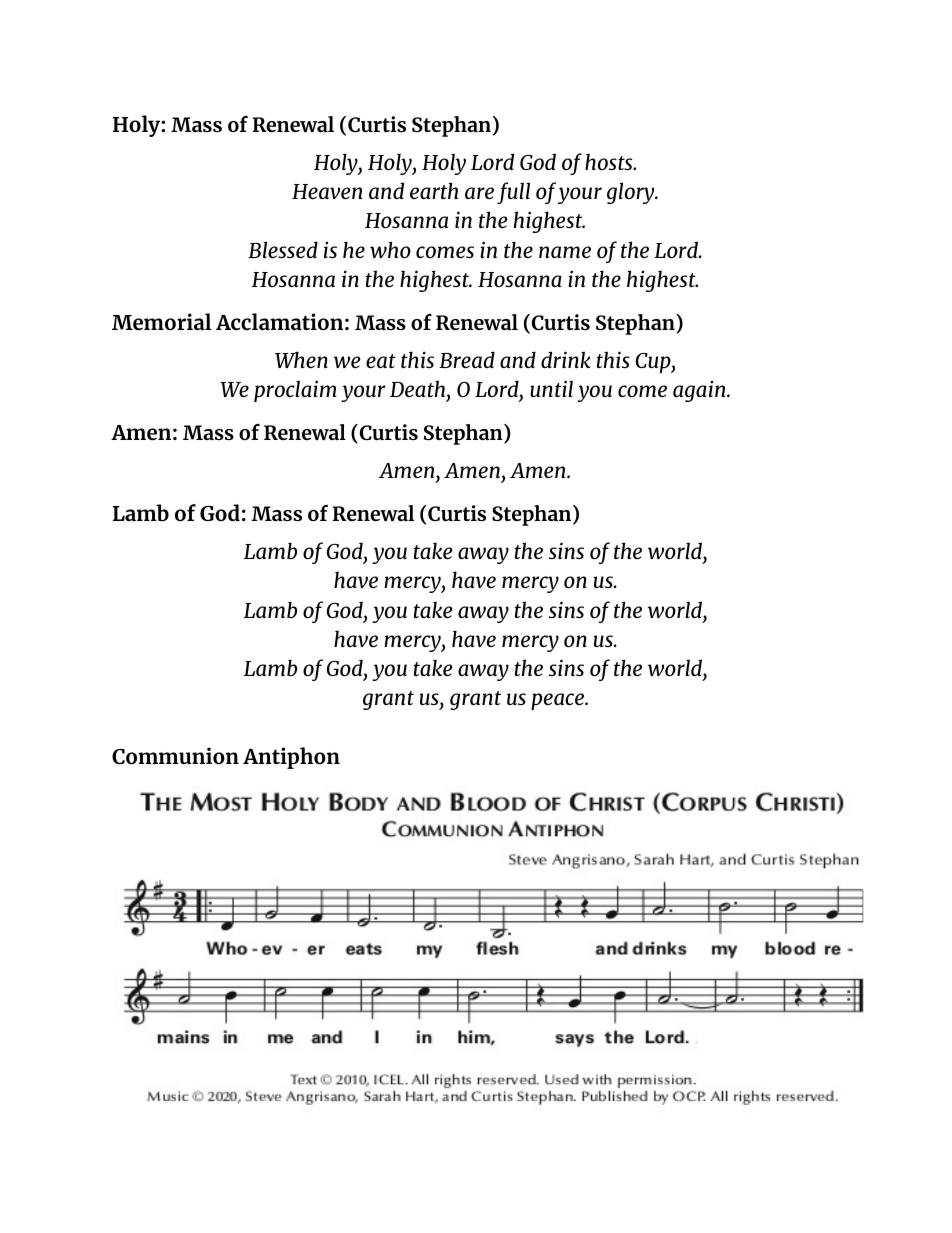 This document has height=1233, width=952. I want to click on proclaim, so click(295, 391).
